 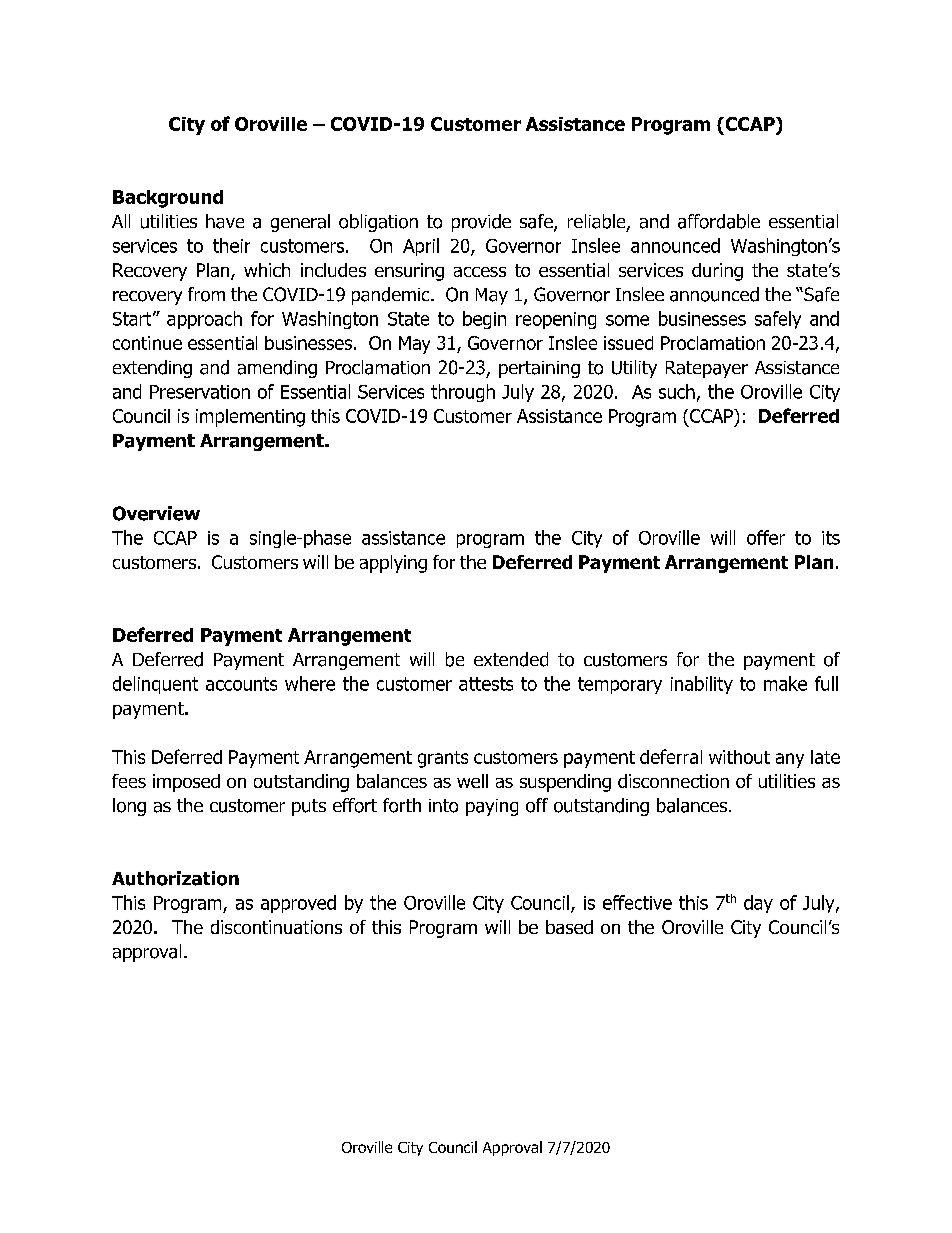 What do you see at coordinates (486, 684) in the screenshot?
I see `attests` at bounding box center [486, 684].
